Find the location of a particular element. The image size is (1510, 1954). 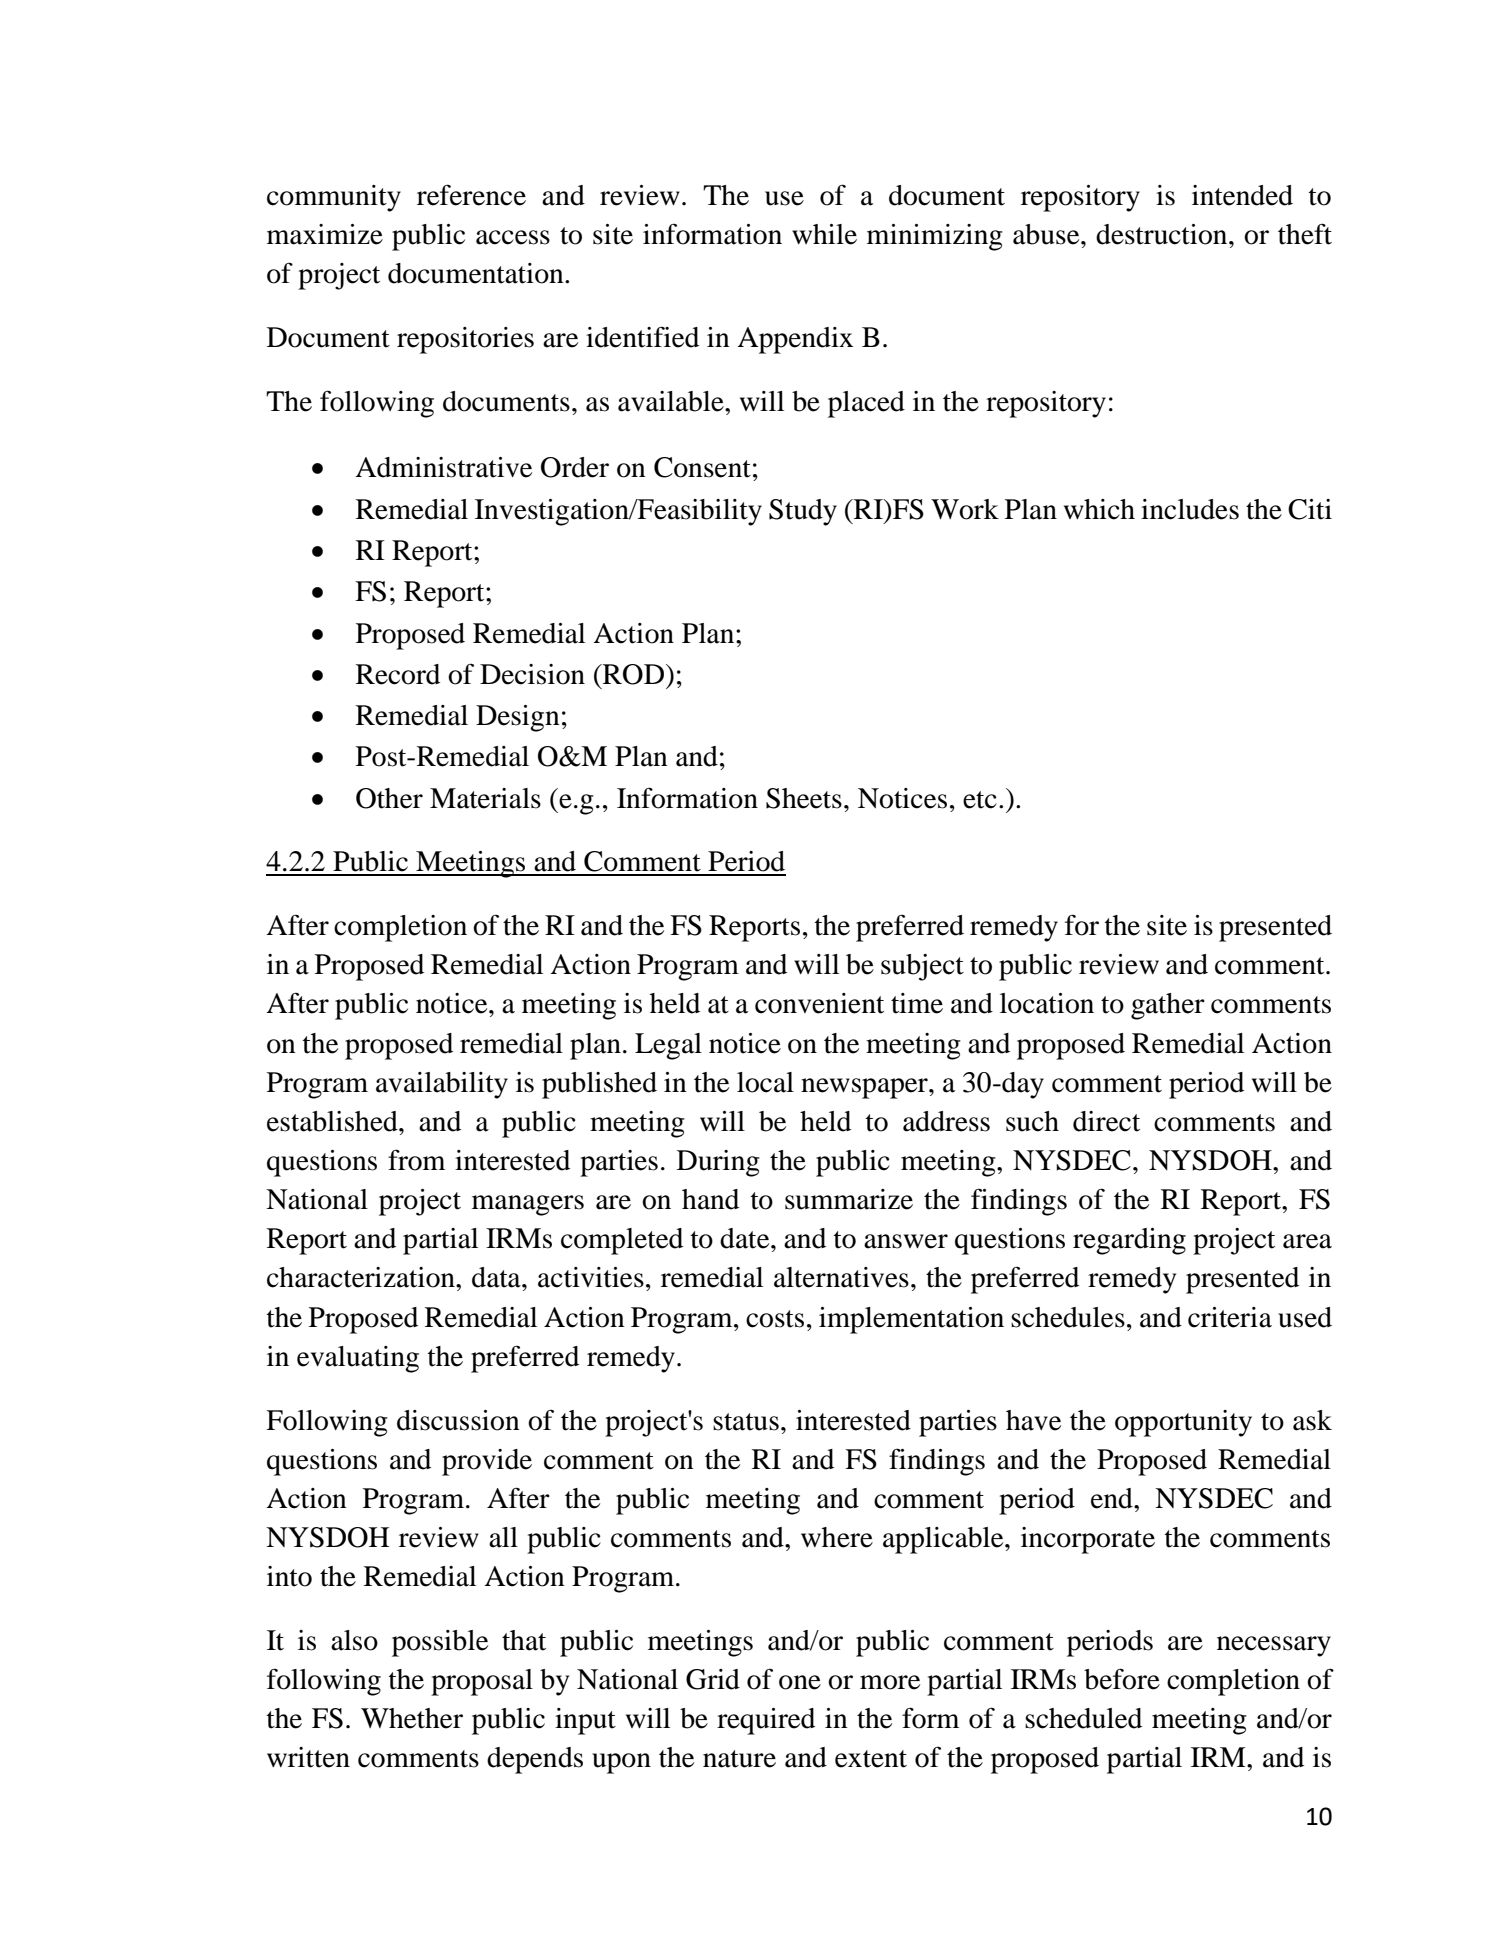

includes is located at coordinates (1190, 509).
